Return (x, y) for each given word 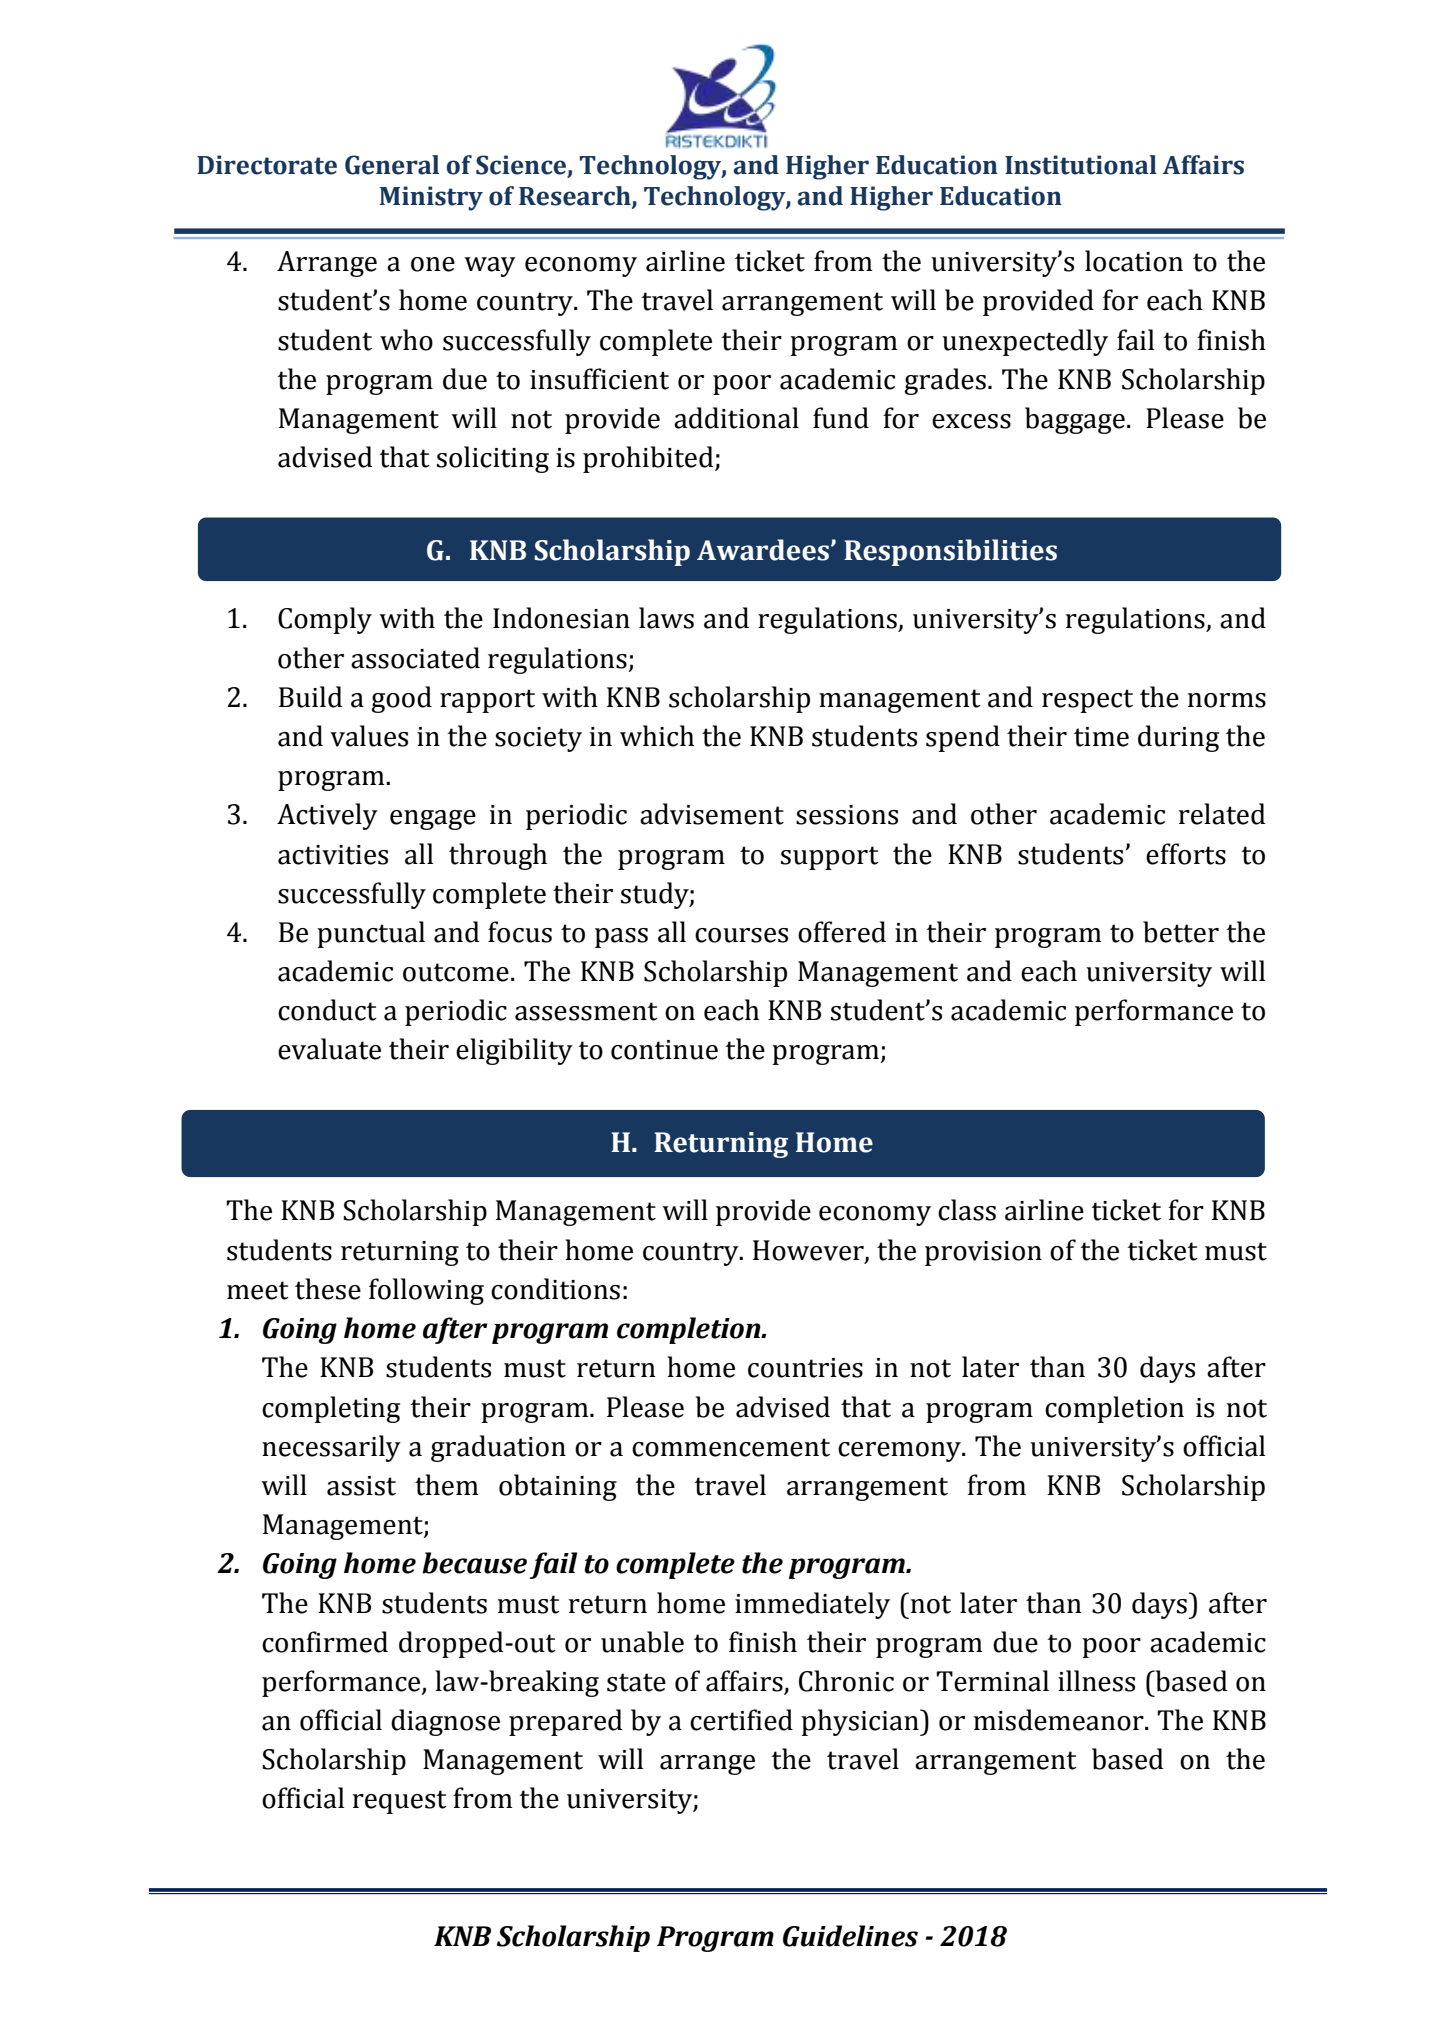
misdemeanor (1060, 1720)
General (392, 165)
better (1181, 932)
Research (576, 197)
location (1134, 261)
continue (664, 1050)
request (400, 1802)
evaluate (329, 1049)
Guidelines (850, 1936)
